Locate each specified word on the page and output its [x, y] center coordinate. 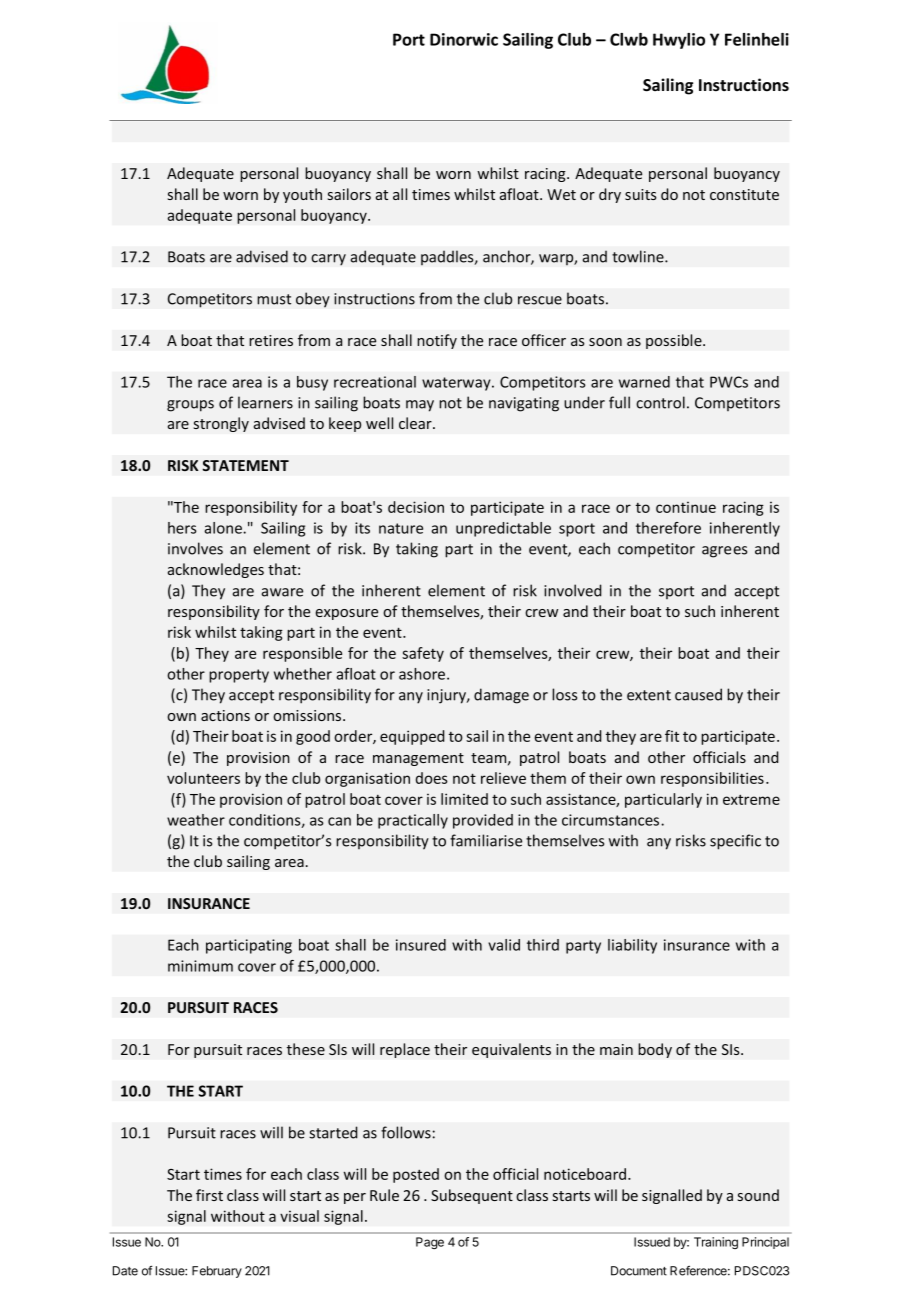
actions [225, 715]
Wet [561, 194]
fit [672, 736]
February [217, 1272]
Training [716, 1243]
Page [430, 1243]
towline [639, 256]
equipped [412, 737]
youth [302, 195]
